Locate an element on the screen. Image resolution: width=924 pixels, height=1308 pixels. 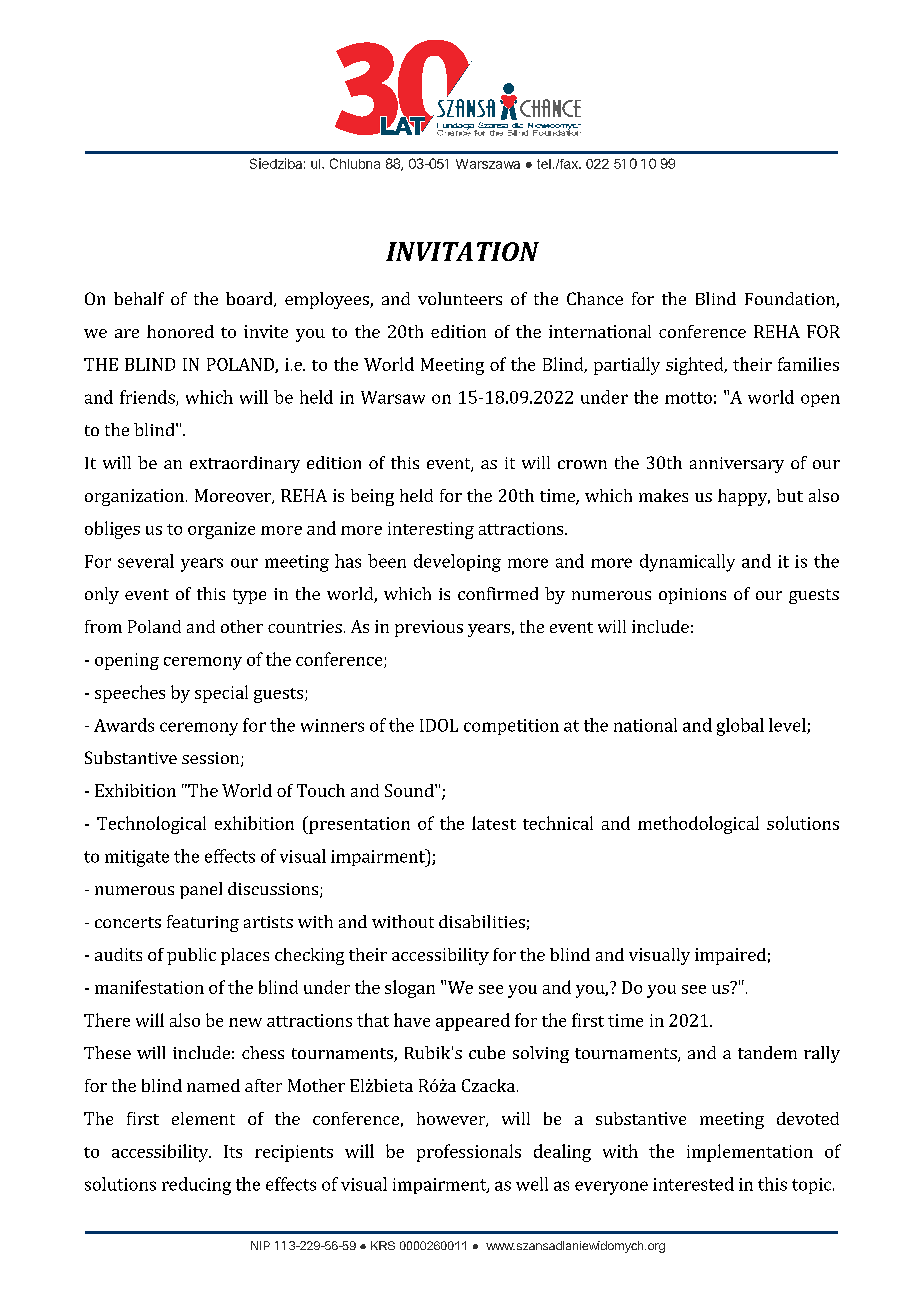
panel is located at coordinates (201, 890).
